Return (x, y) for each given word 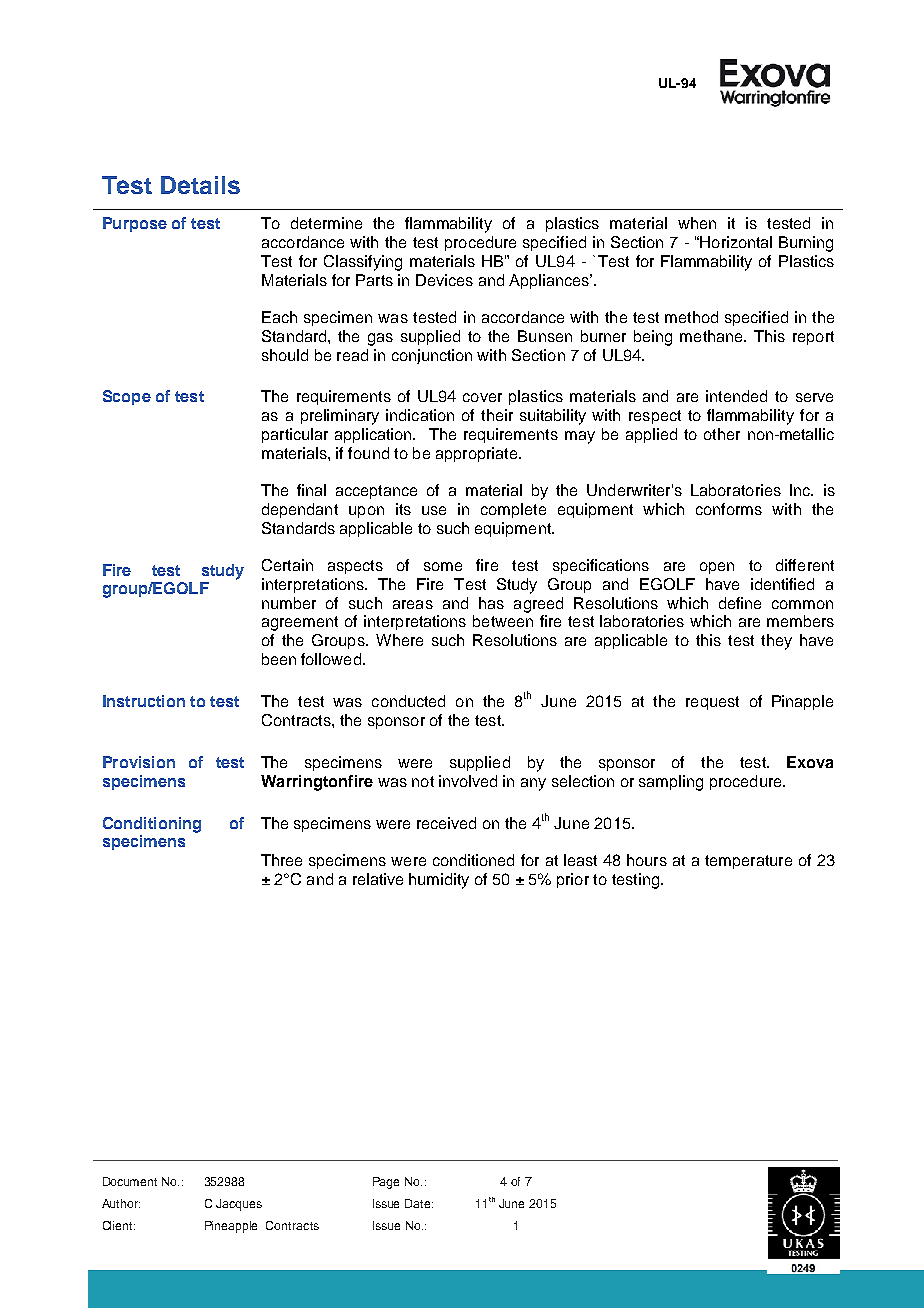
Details (200, 185)
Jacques (239, 1205)
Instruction (144, 701)
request (712, 703)
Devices (444, 280)
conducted (408, 701)
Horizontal (736, 242)
